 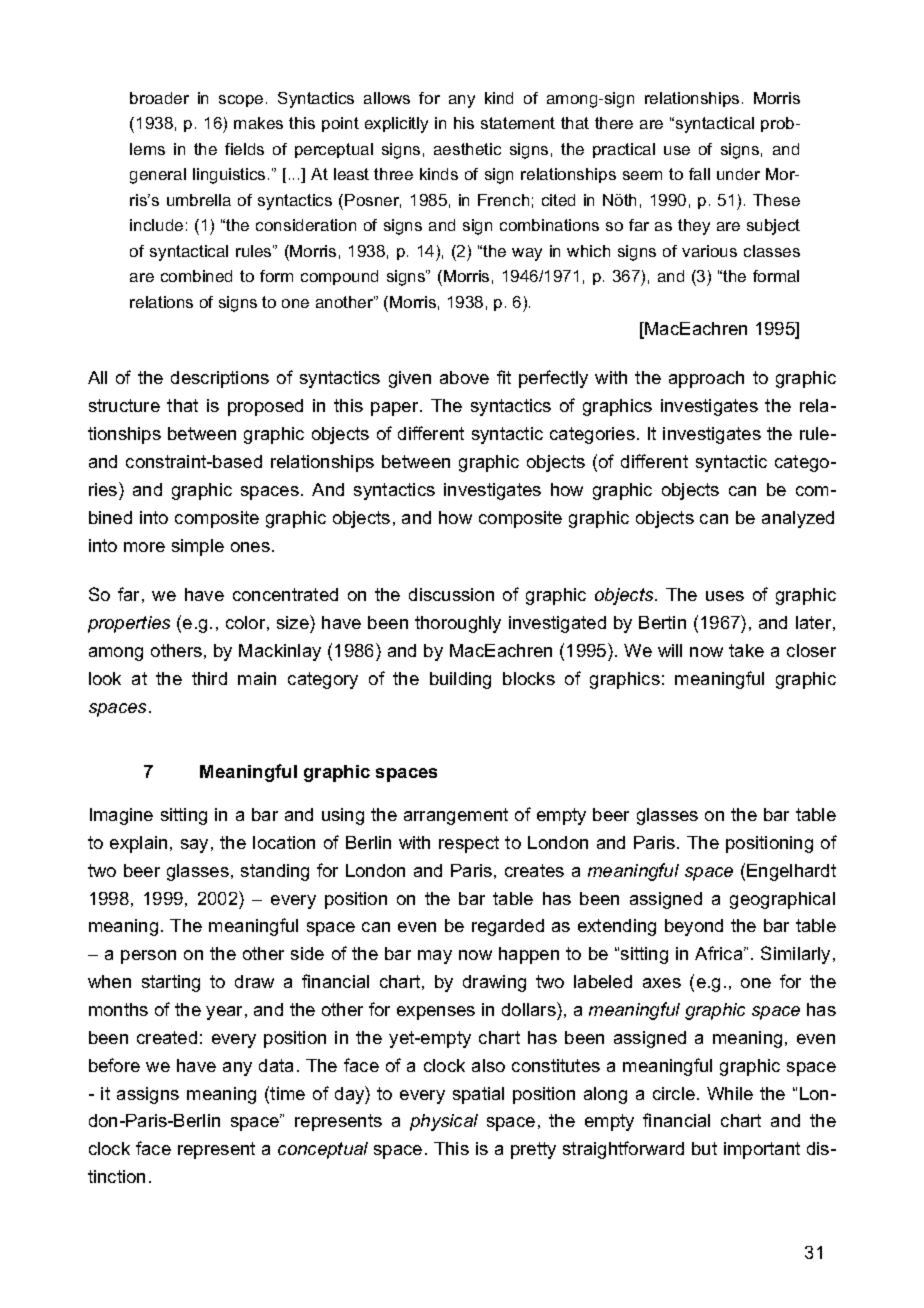 What do you see at coordinates (706, 379) in the screenshot?
I see `approach` at bounding box center [706, 379].
